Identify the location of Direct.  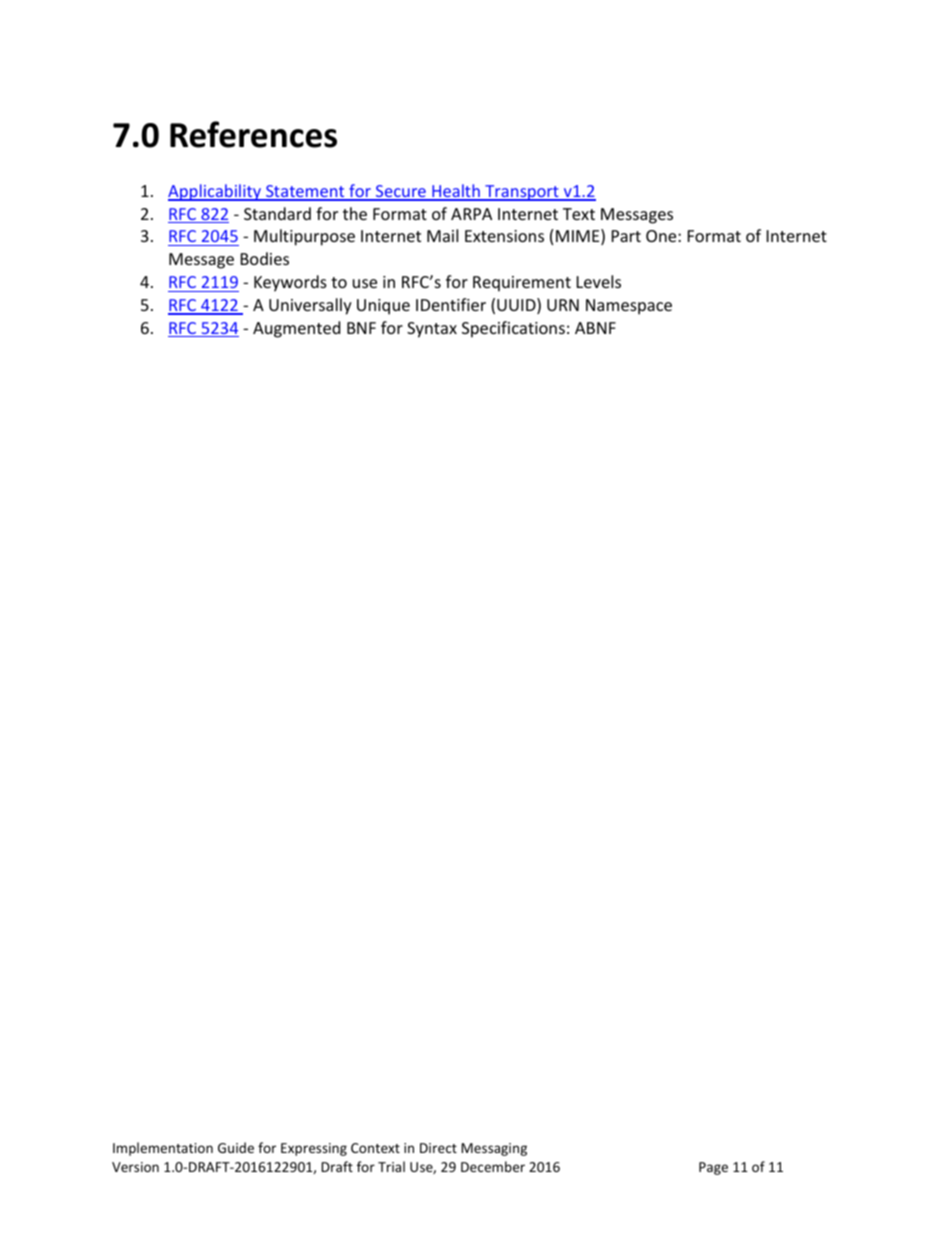
(438, 1148).
